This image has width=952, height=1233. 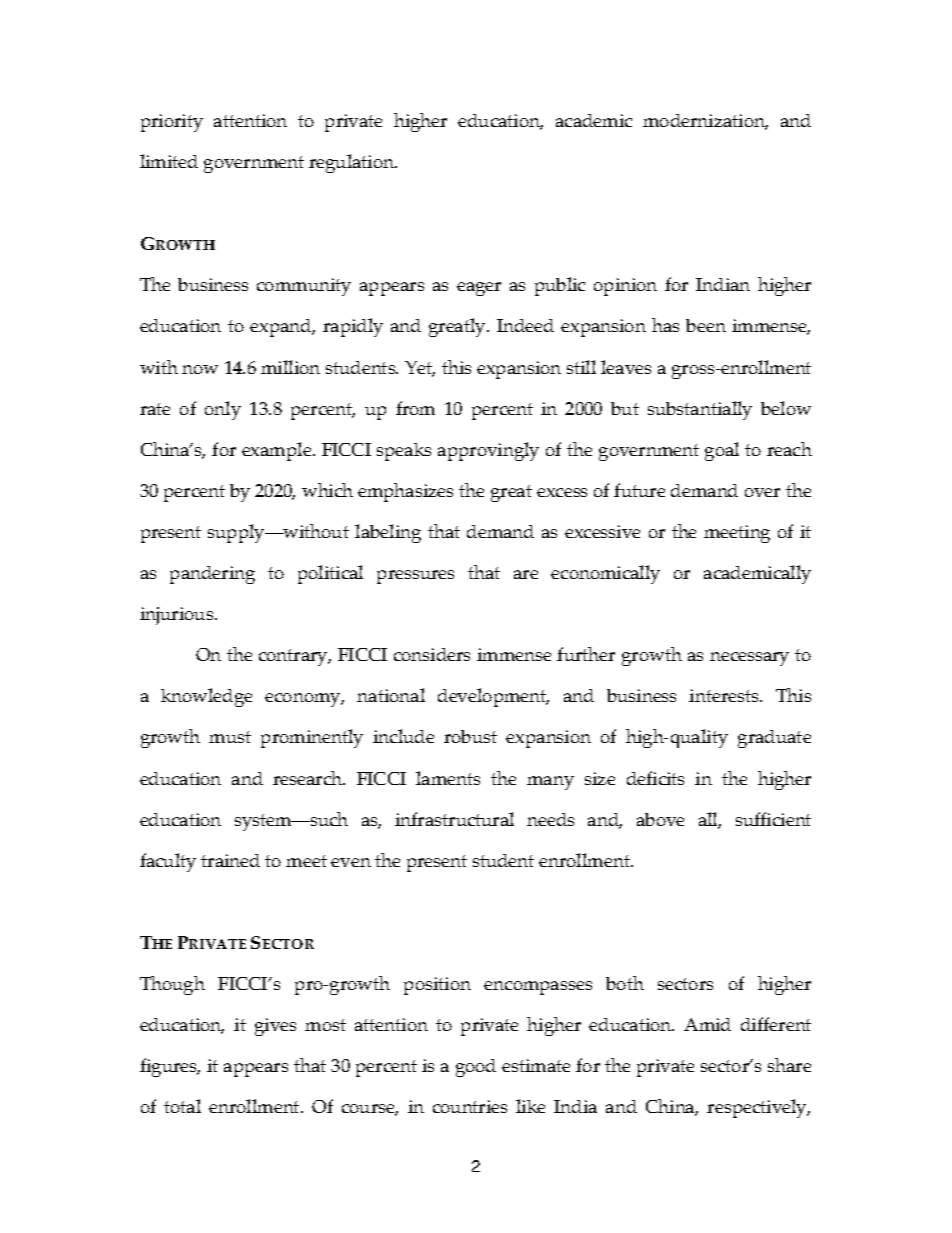 I want to click on necessary, so click(x=749, y=659).
